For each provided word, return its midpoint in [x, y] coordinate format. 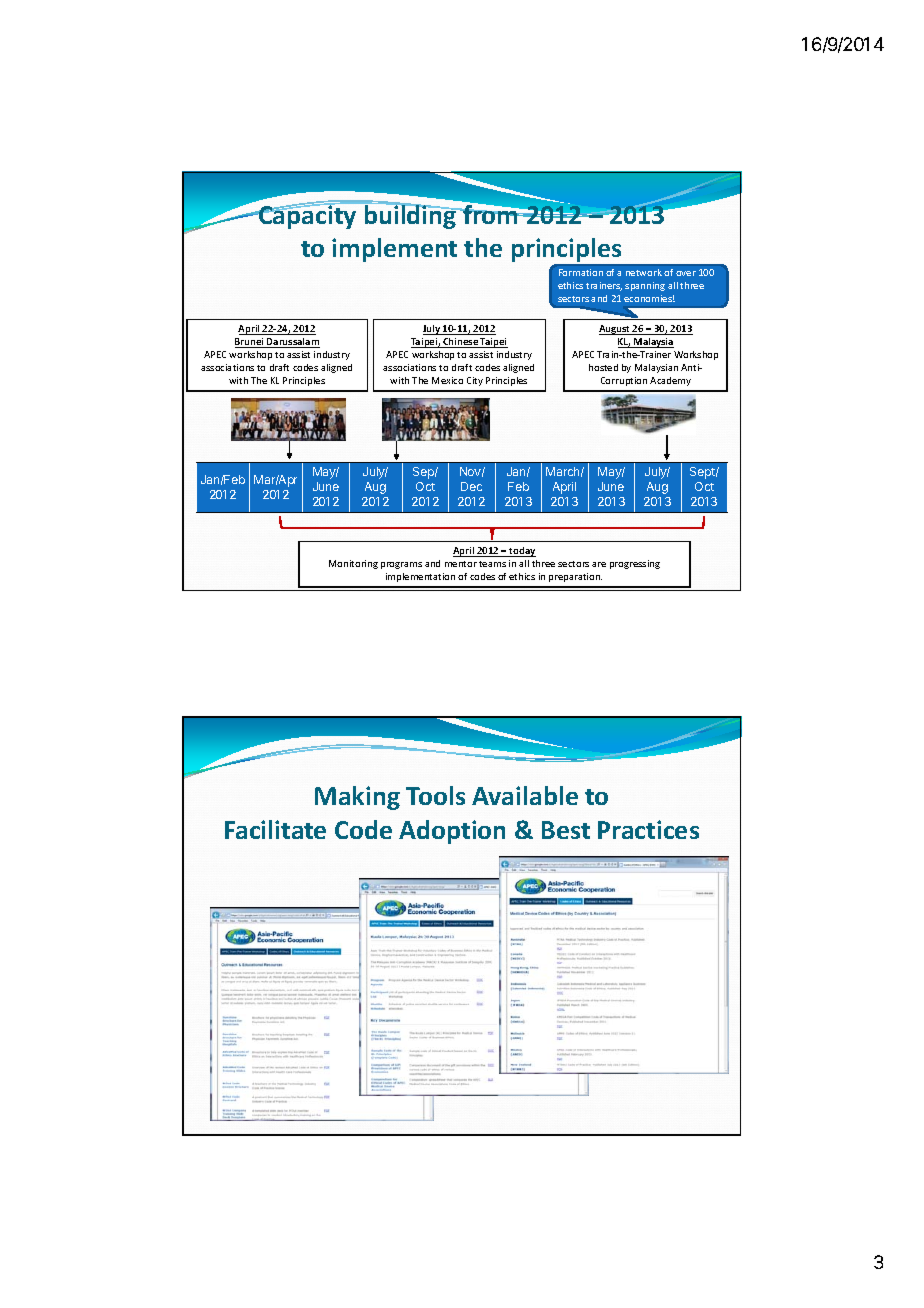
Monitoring [353, 564]
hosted [603, 367]
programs [401, 565]
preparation [575, 577]
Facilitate [275, 829]
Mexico [447, 380]
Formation [581, 272]
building [410, 216]
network [644, 272]
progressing [635, 564]
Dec [471, 486]
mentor [461, 564]
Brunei [250, 343]
